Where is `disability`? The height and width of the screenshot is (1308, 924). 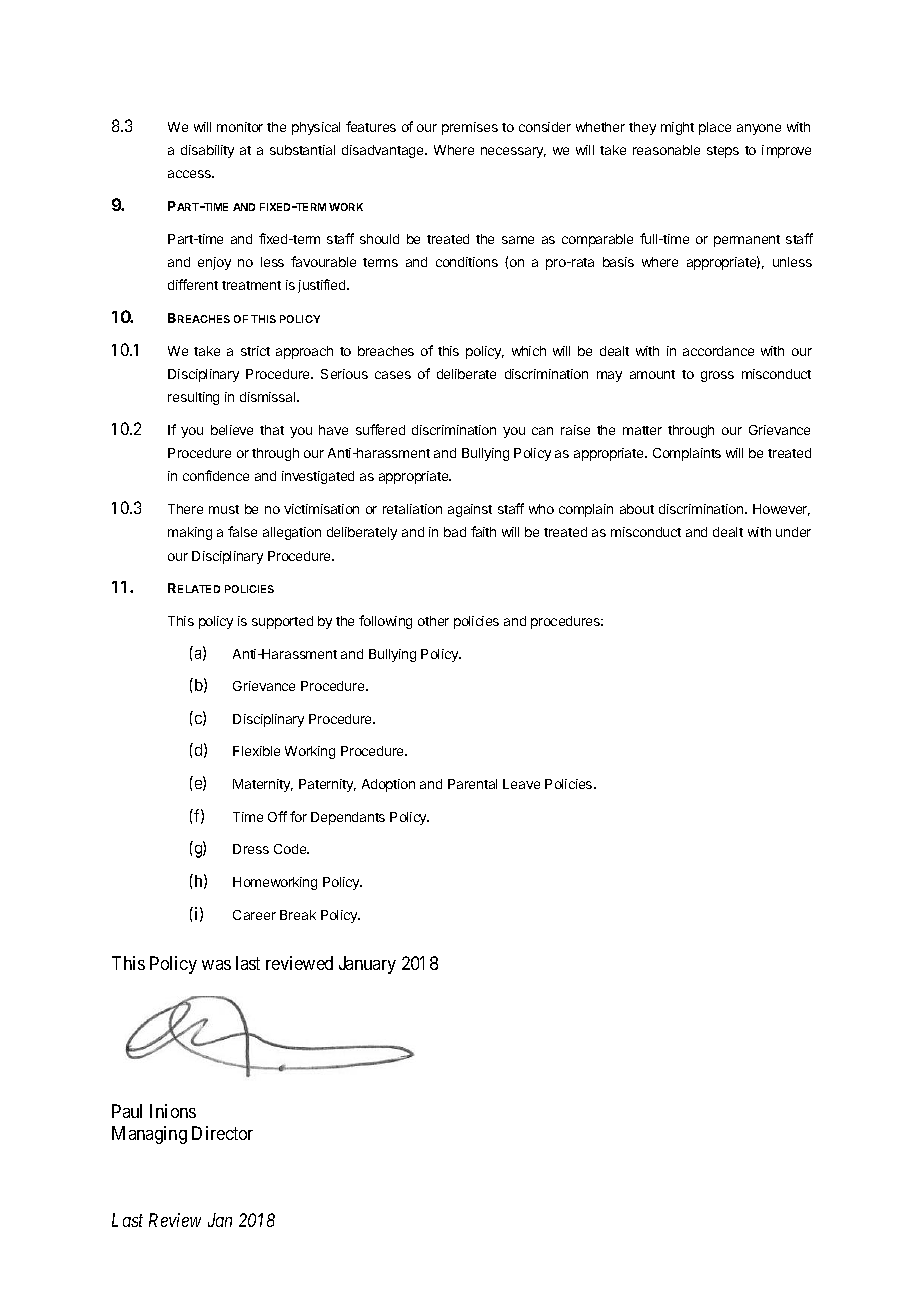 disability is located at coordinates (207, 151).
